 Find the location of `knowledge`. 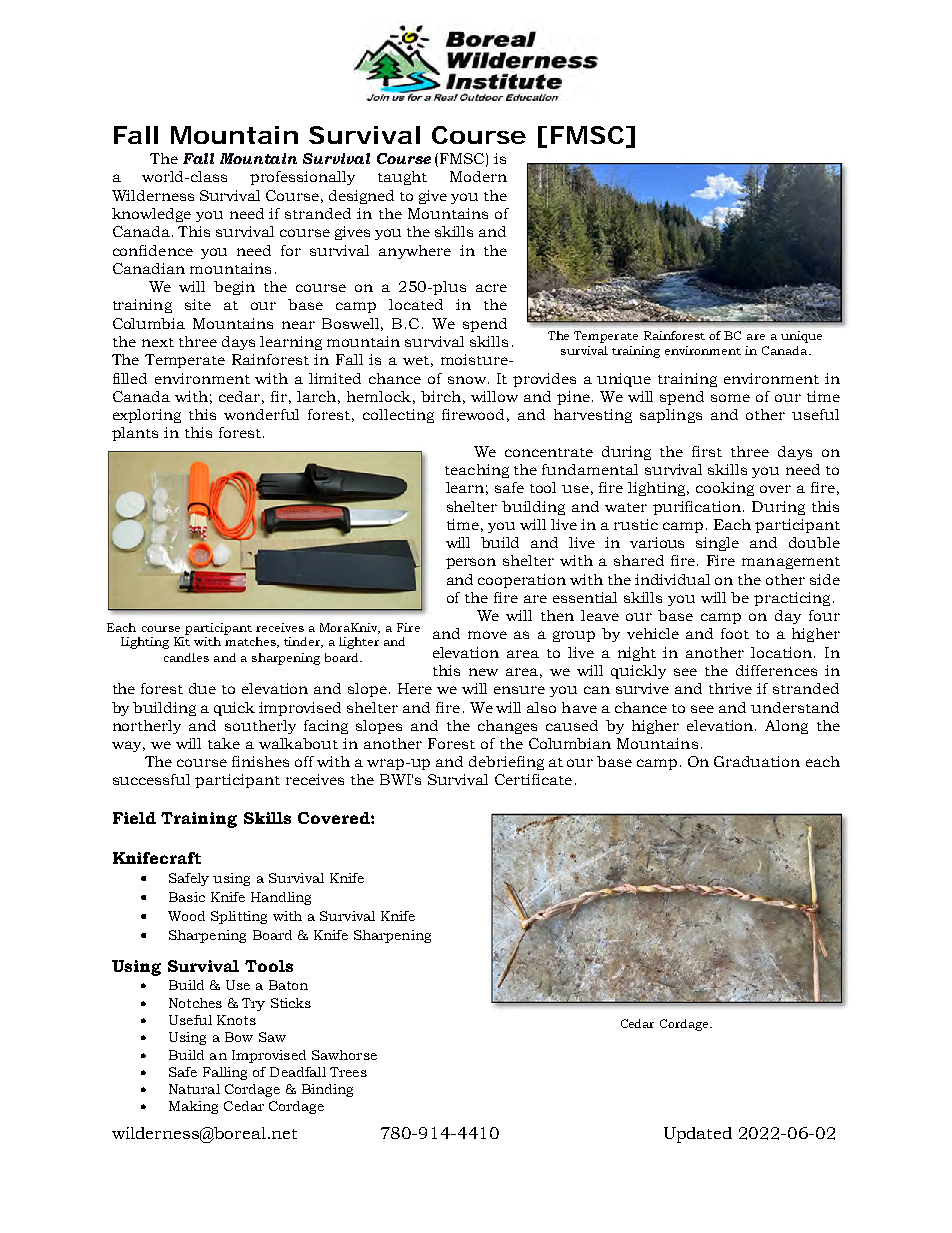

knowledge is located at coordinates (151, 215).
